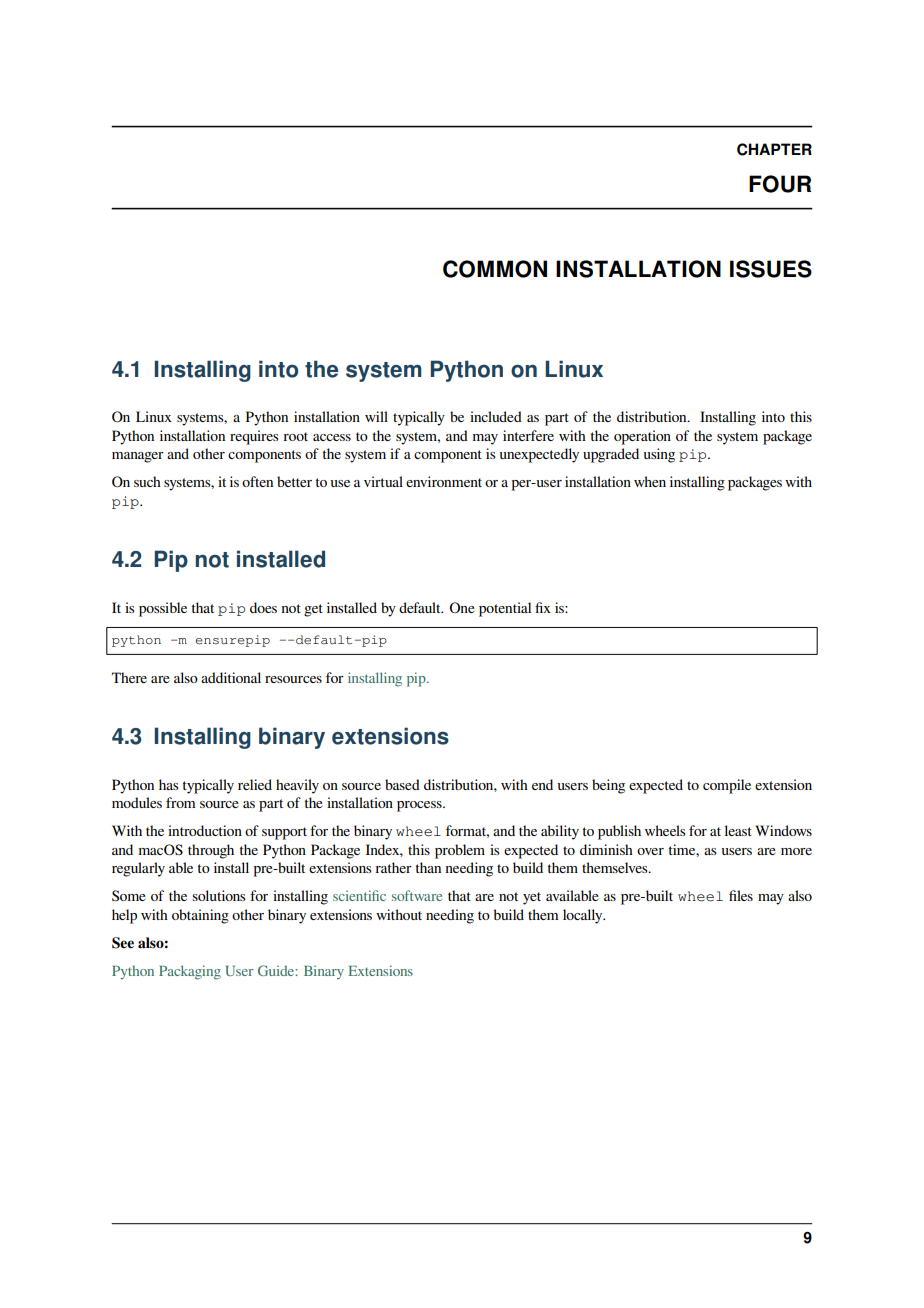 The height and width of the screenshot is (1308, 924). What do you see at coordinates (774, 149) in the screenshot?
I see `CHAPTER` at bounding box center [774, 149].
